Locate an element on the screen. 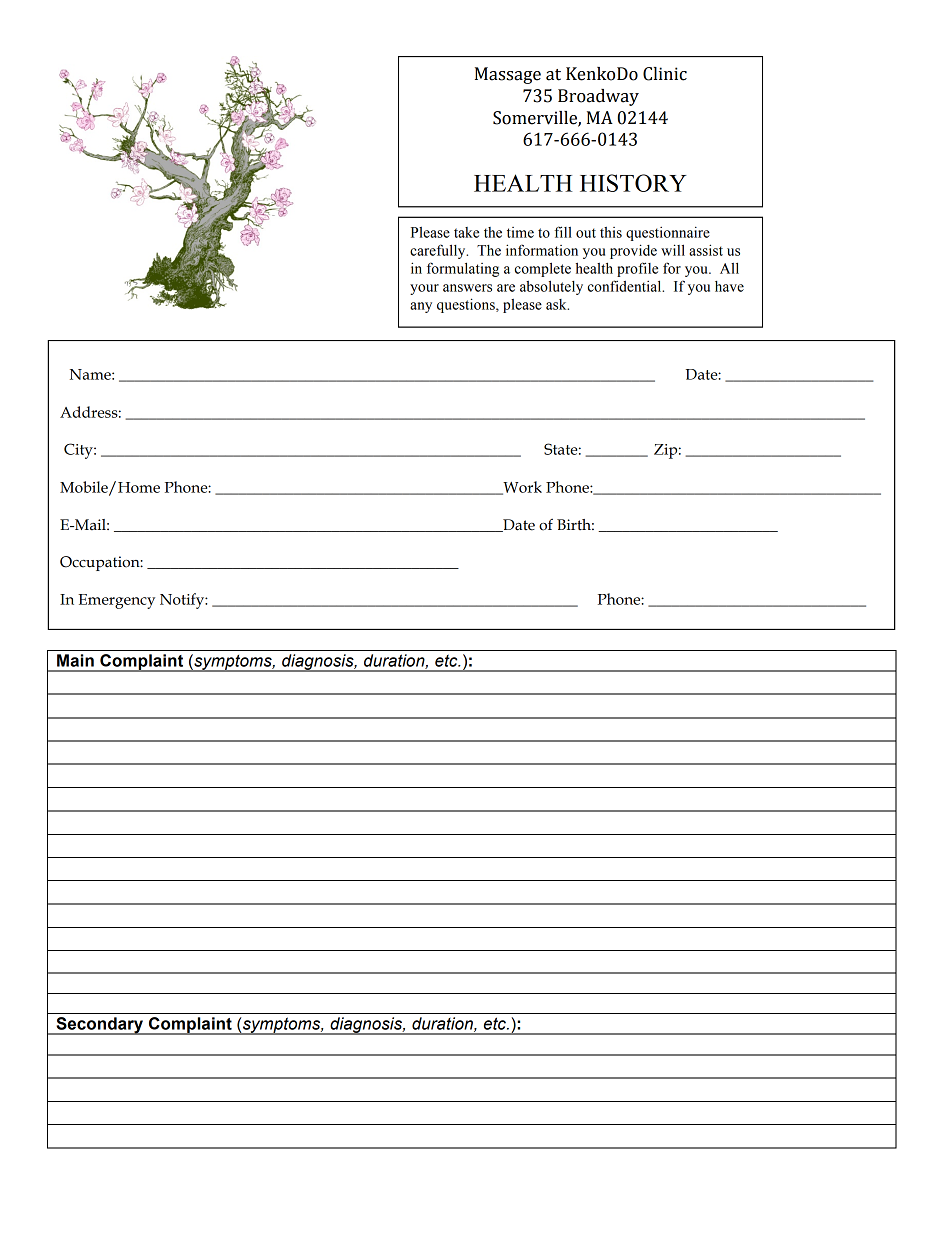 The width and height of the screenshot is (952, 1233). ask is located at coordinates (557, 304).
